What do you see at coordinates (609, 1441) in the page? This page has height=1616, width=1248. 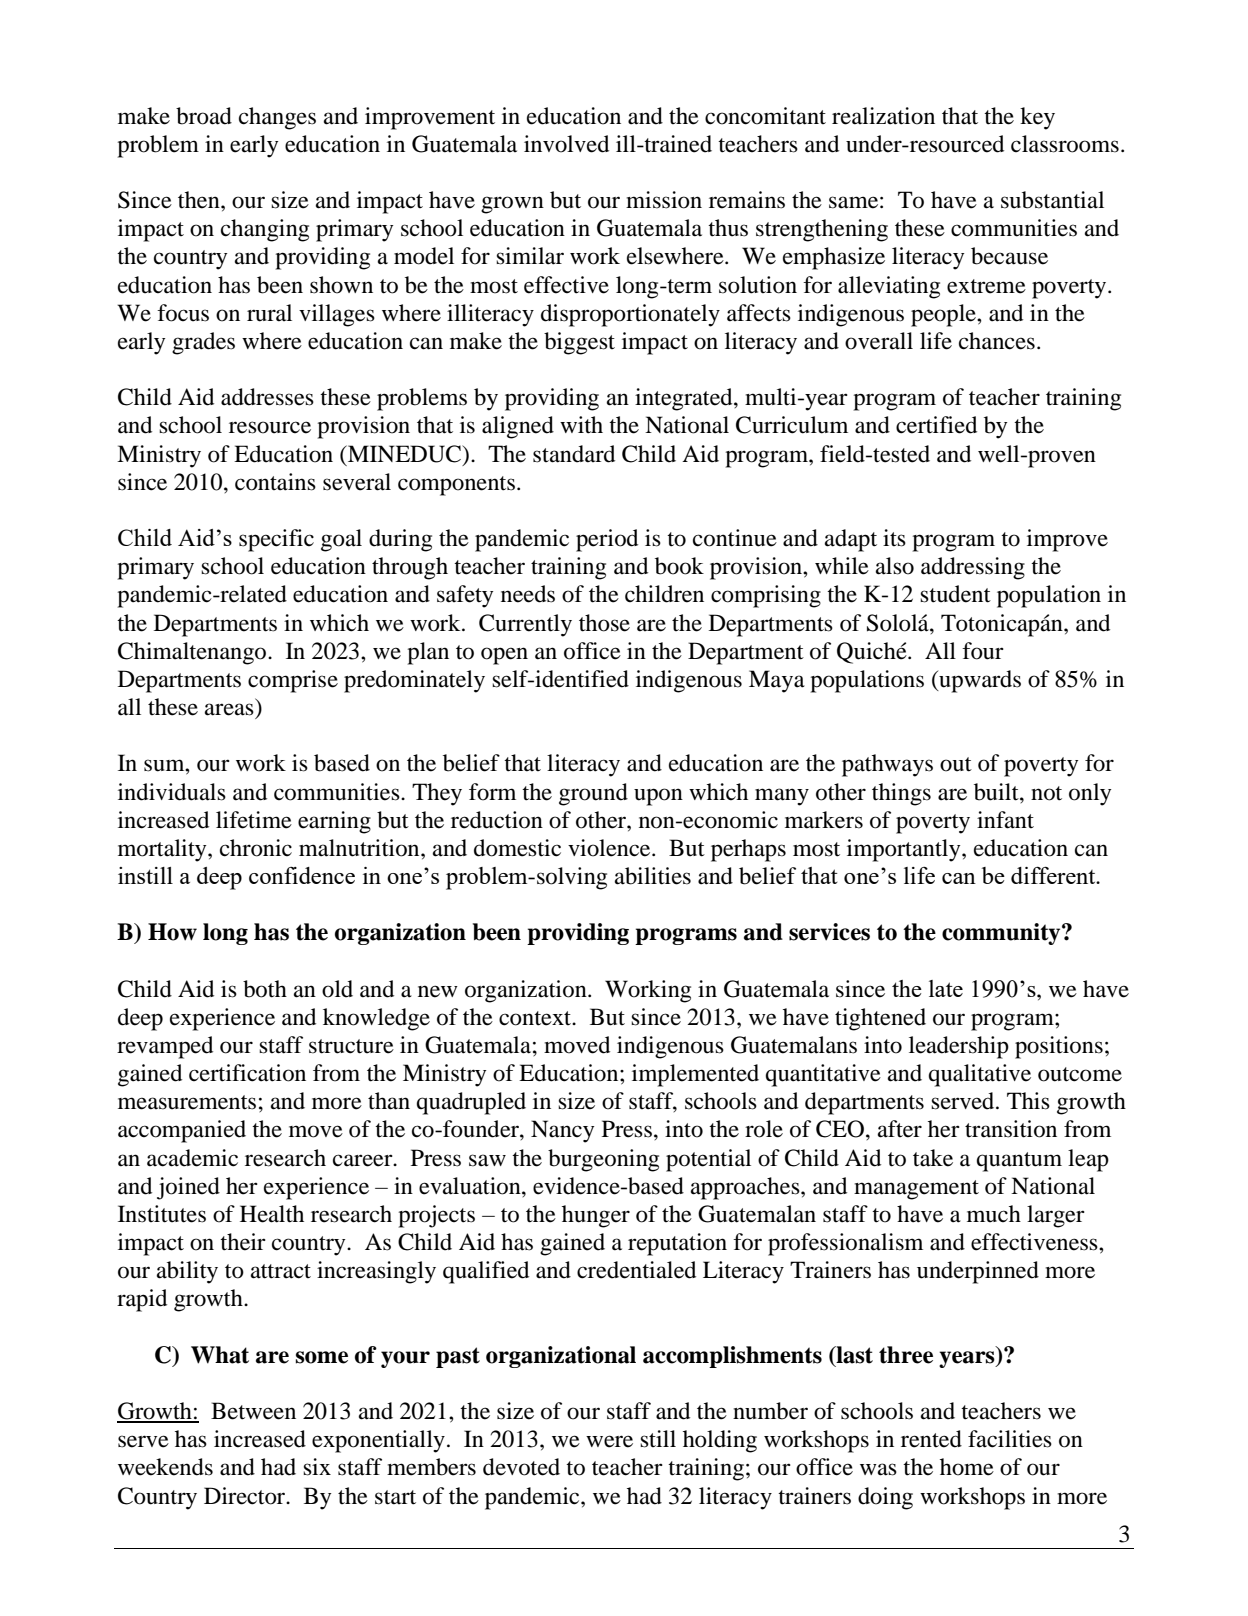 I see `were` at bounding box center [609, 1441].
